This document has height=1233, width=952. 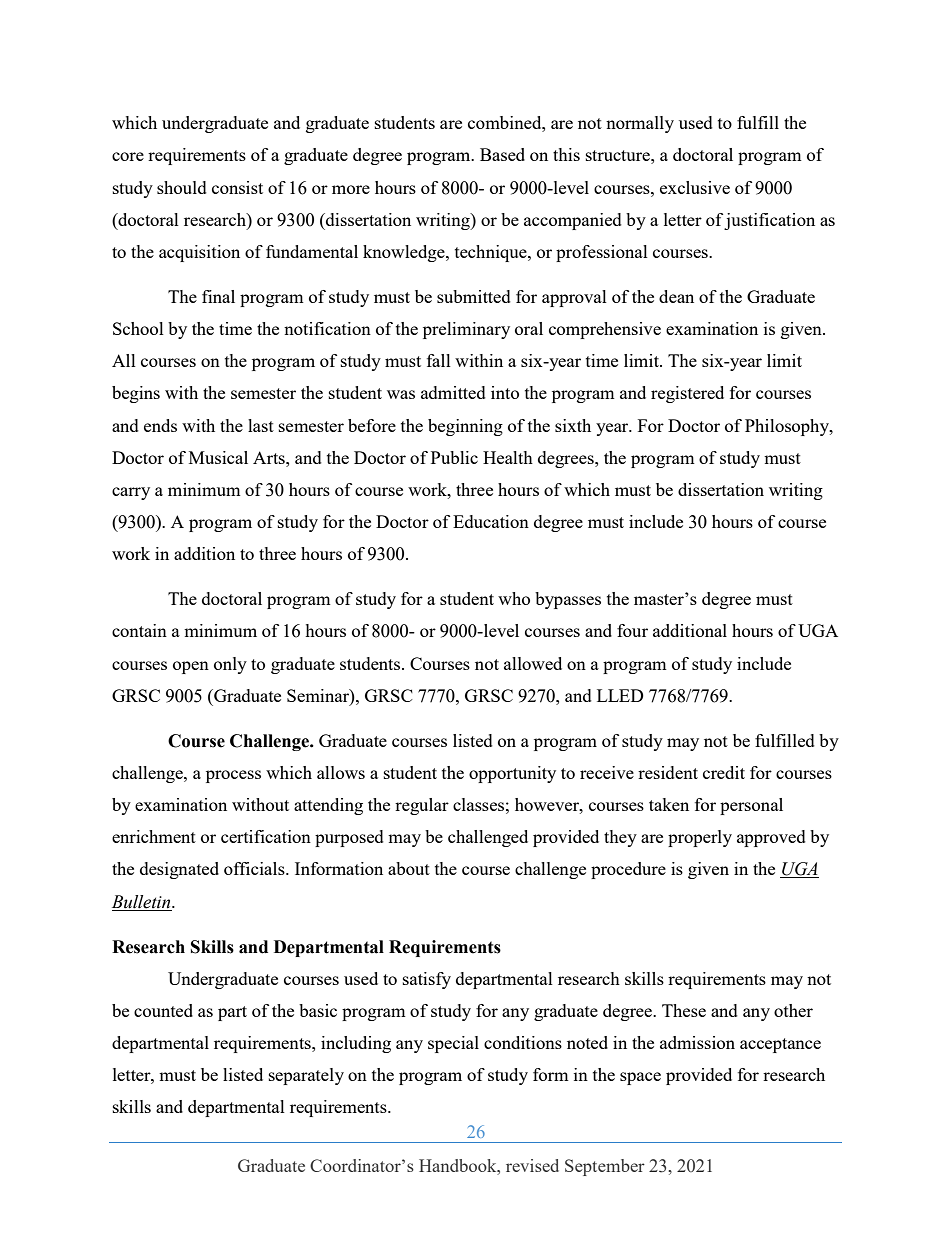 I want to click on exclusive, so click(x=695, y=187).
